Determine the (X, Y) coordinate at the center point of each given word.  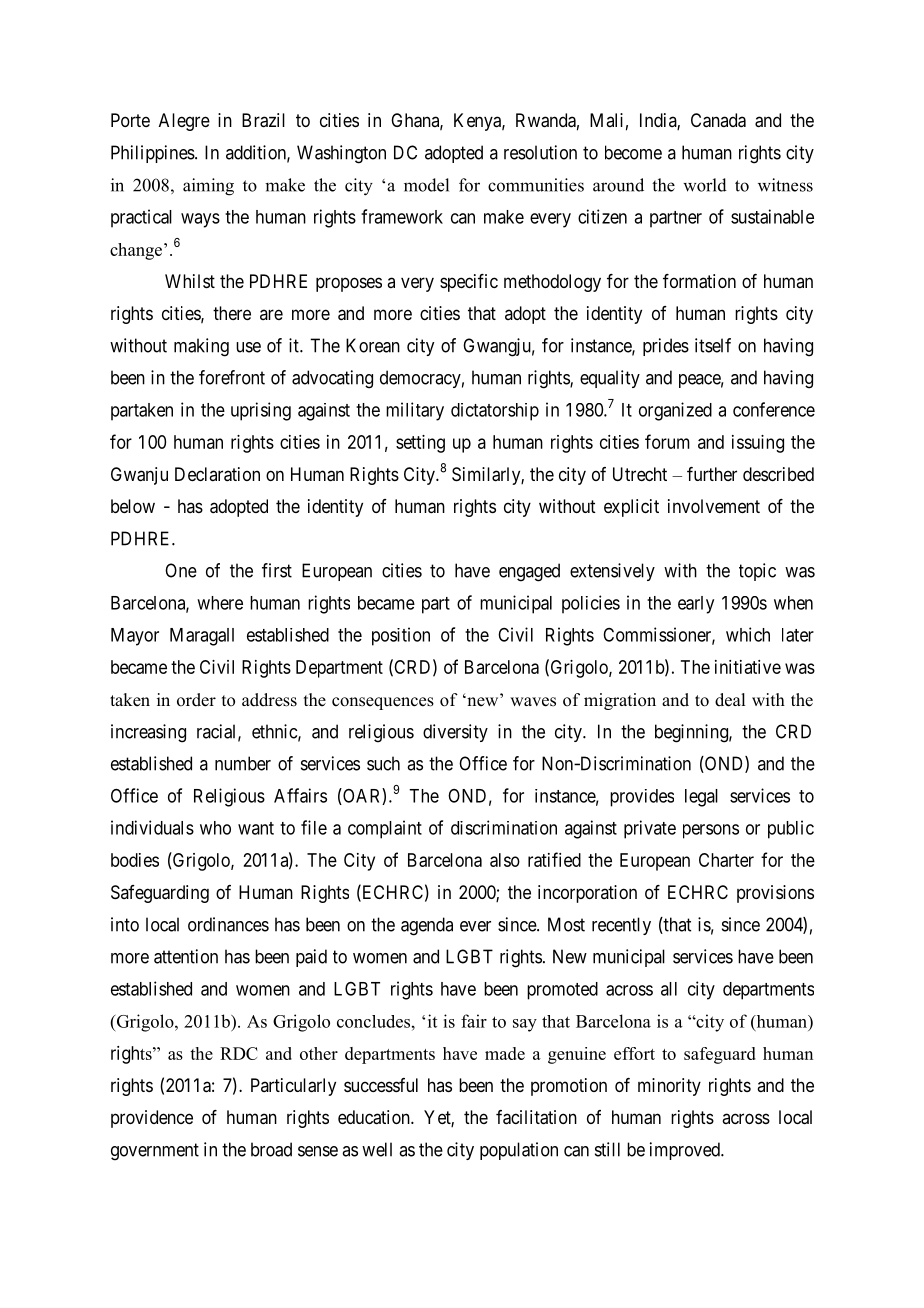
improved (686, 1151)
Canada (718, 120)
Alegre (184, 122)
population (519, 1151)
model (426, 185)
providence (152, 1119)
